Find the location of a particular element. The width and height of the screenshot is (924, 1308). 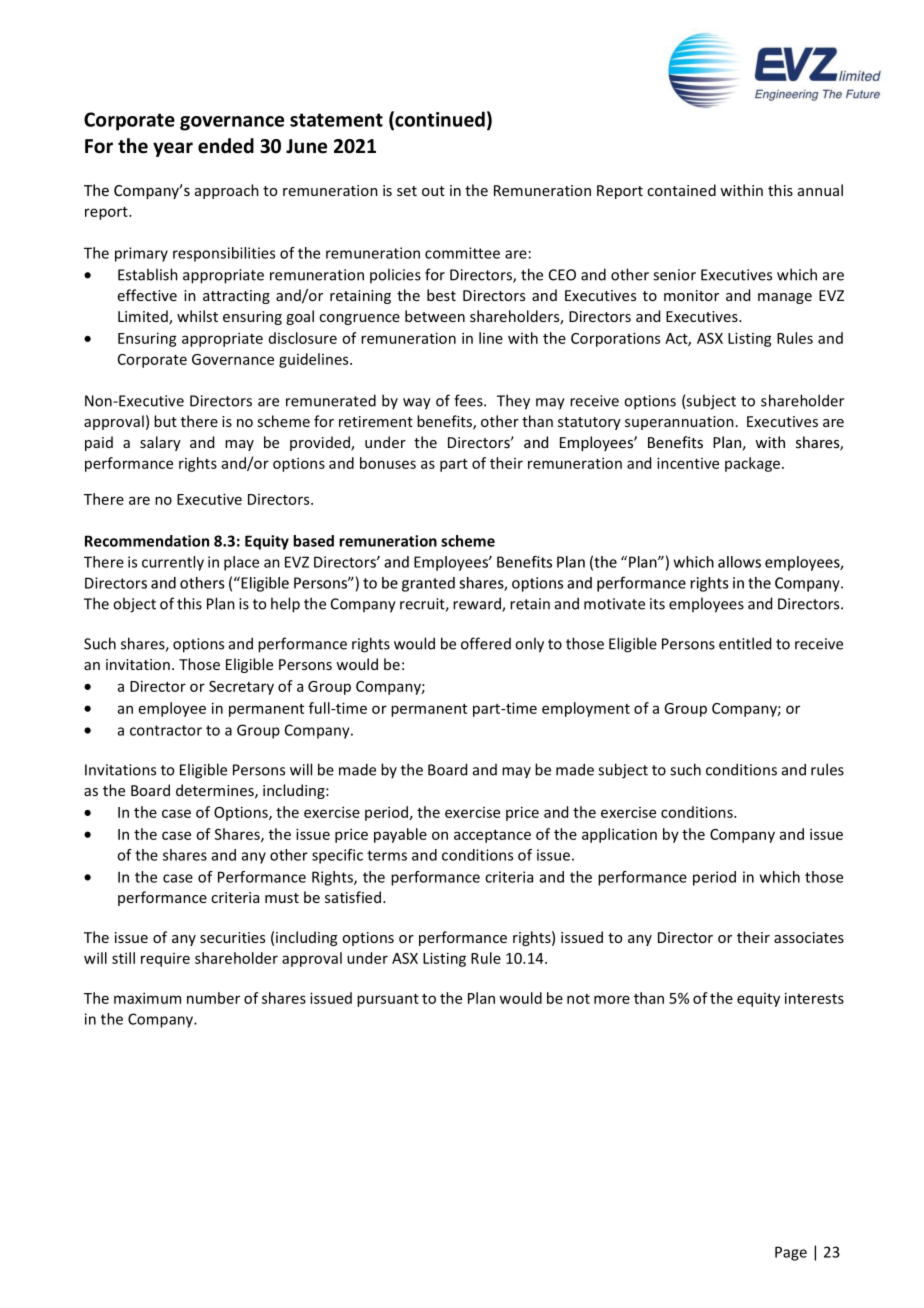

contained is located at coordinates (681, 190).
